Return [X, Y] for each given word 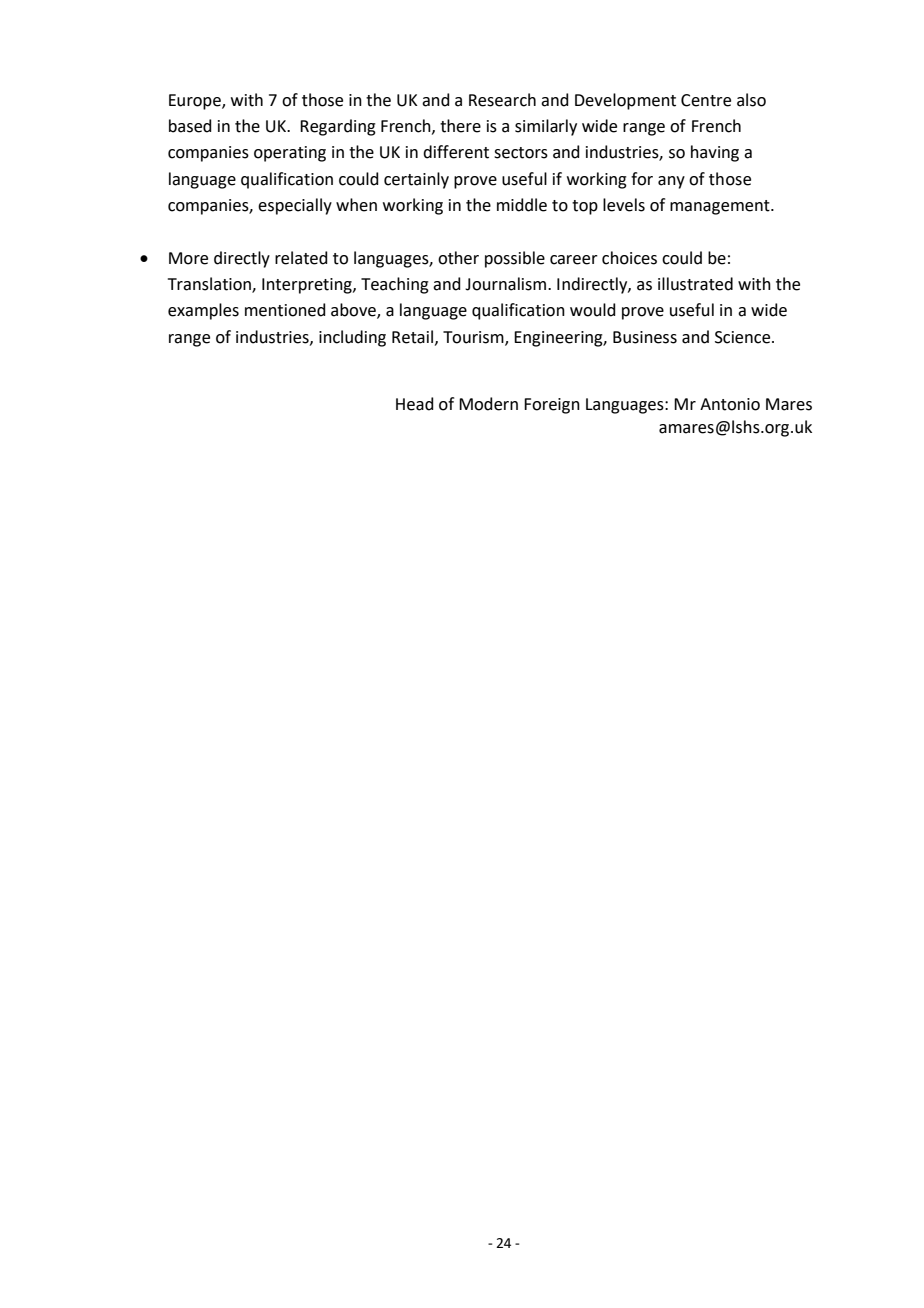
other [458, 258]
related [301, 258]
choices [629, 258]
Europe [196, 102]
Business [645, 337]
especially [295, 206]
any [671, 182]
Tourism [474, 338]
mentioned [285, 310]
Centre [706, 100]
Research [502, 100]
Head [415, 404]
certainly [416, 180]
